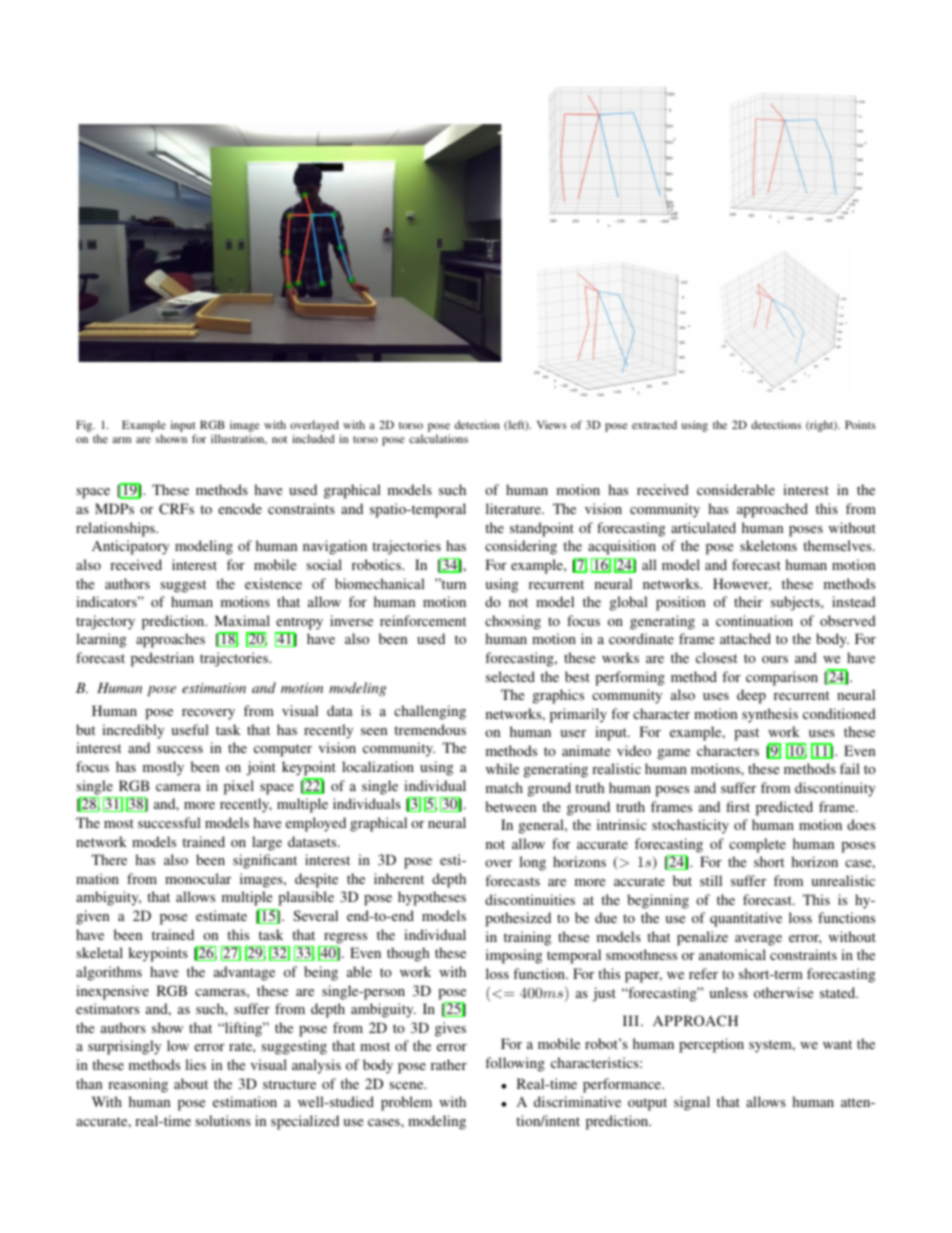  Describe the element at coordinates (758, 940) in the page. I see `average` at that location.
